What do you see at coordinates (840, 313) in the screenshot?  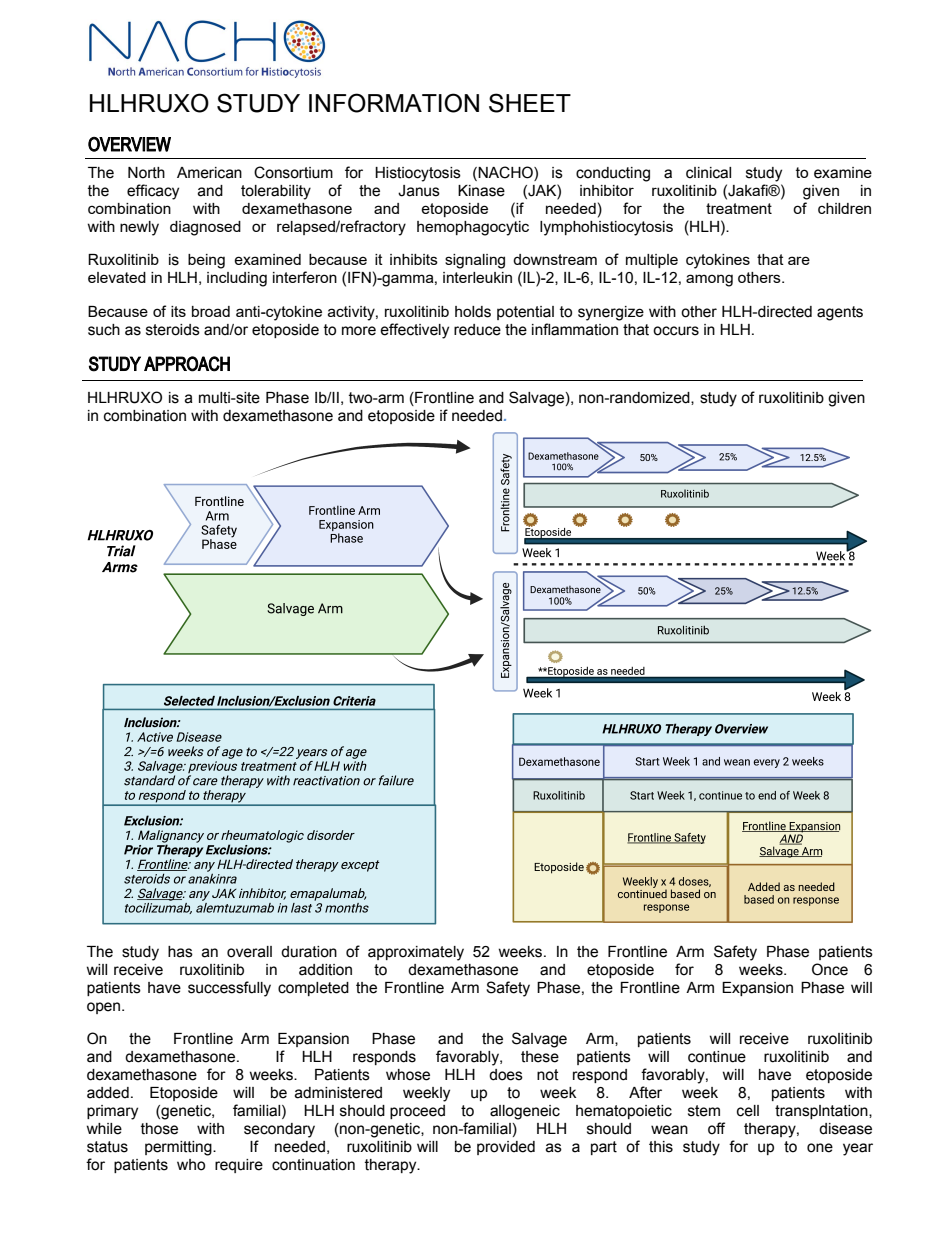 I see `agents` at bounding box center [840, 313].
